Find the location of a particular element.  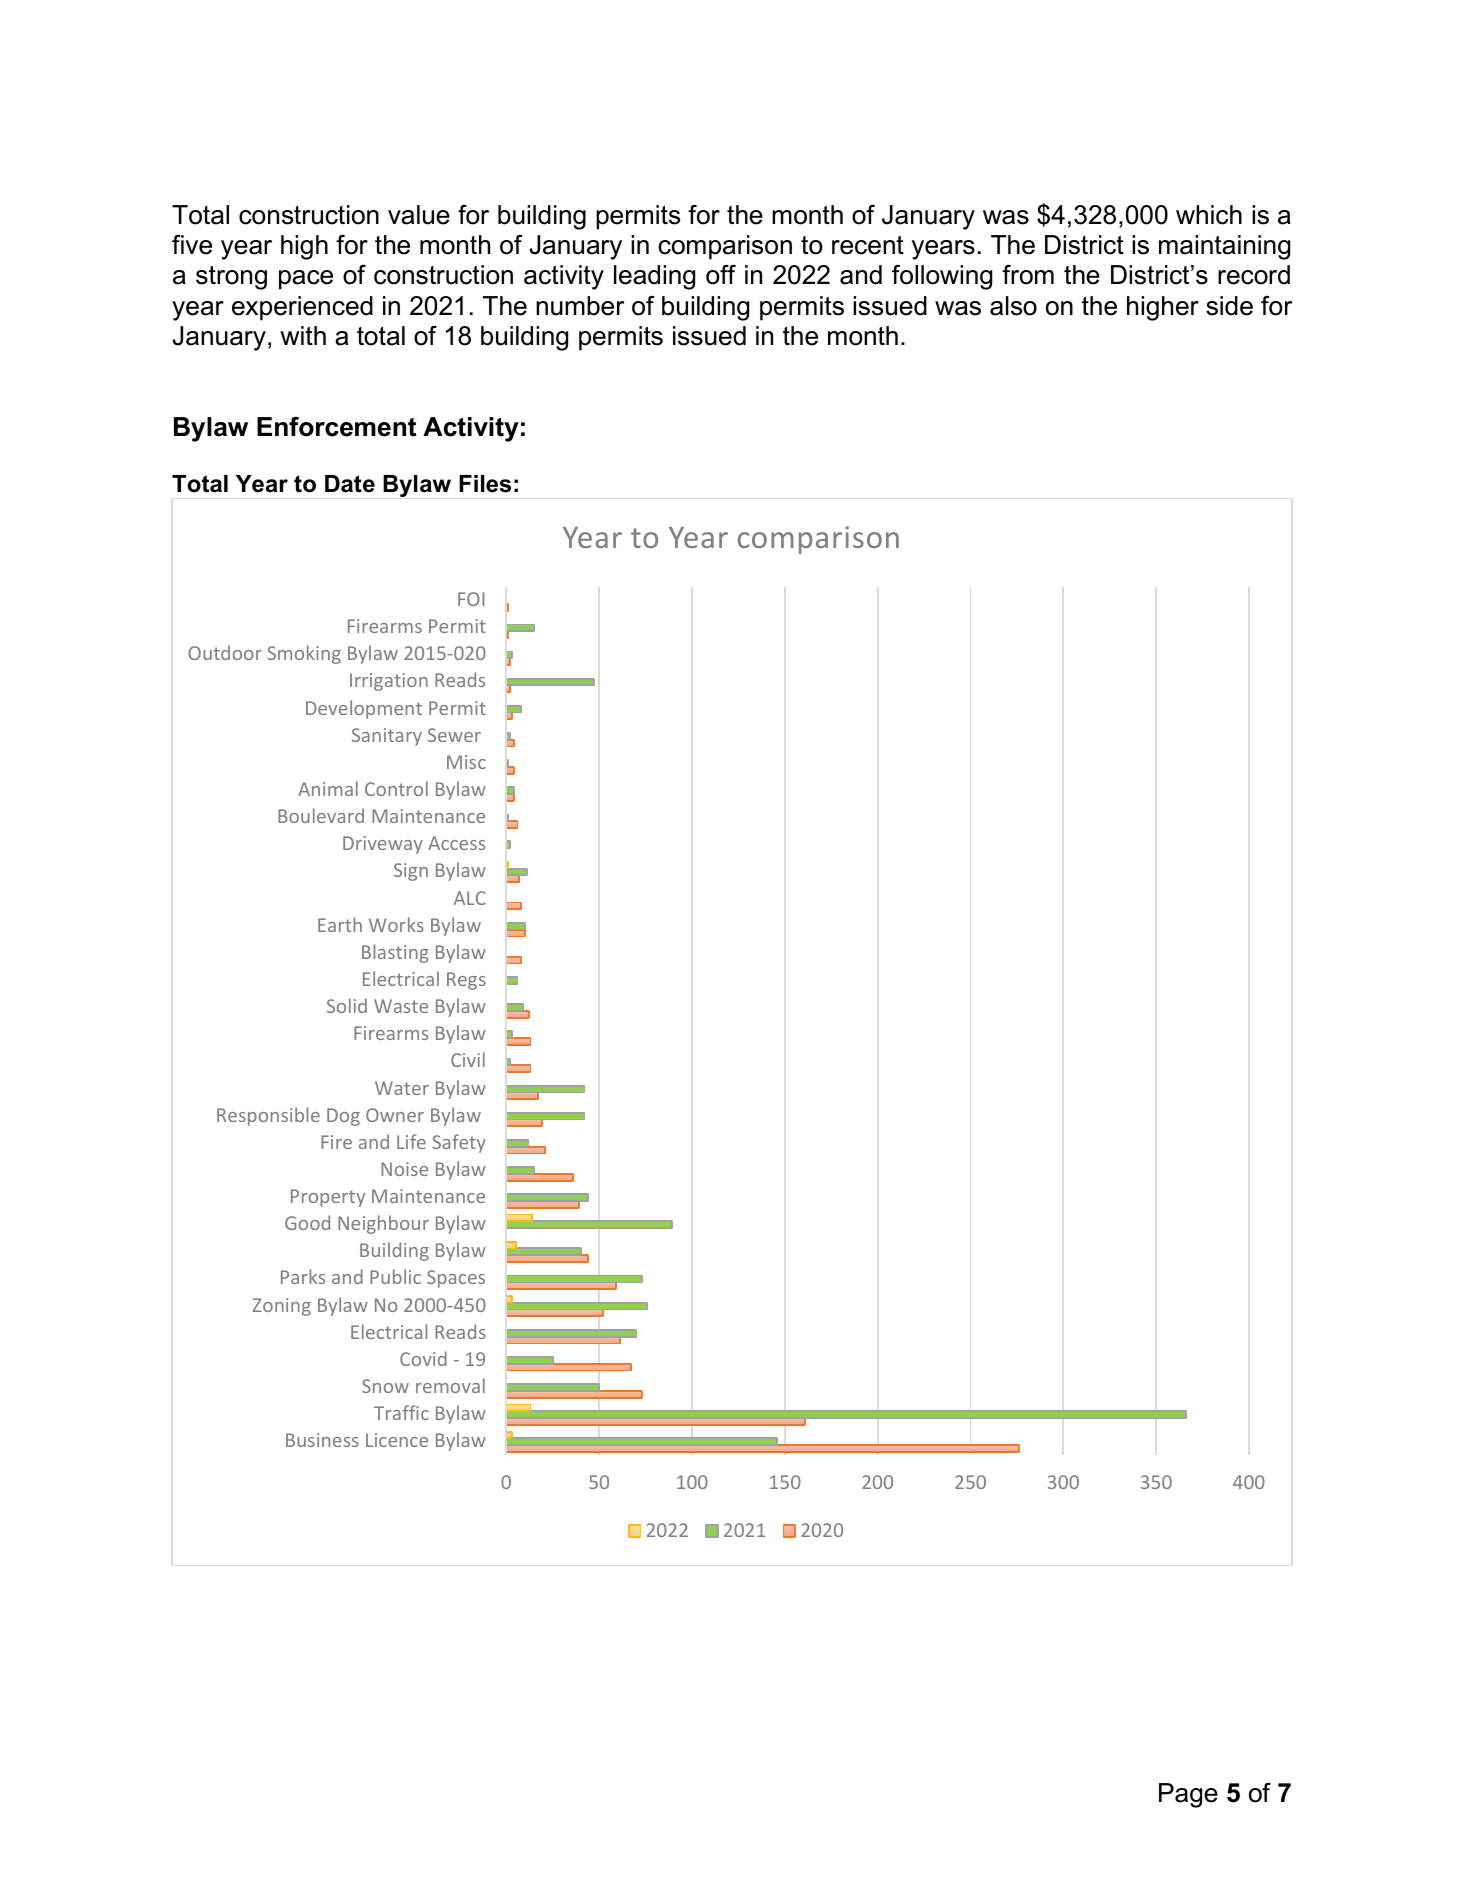

Safety is located at coordinates (459, 1143).
